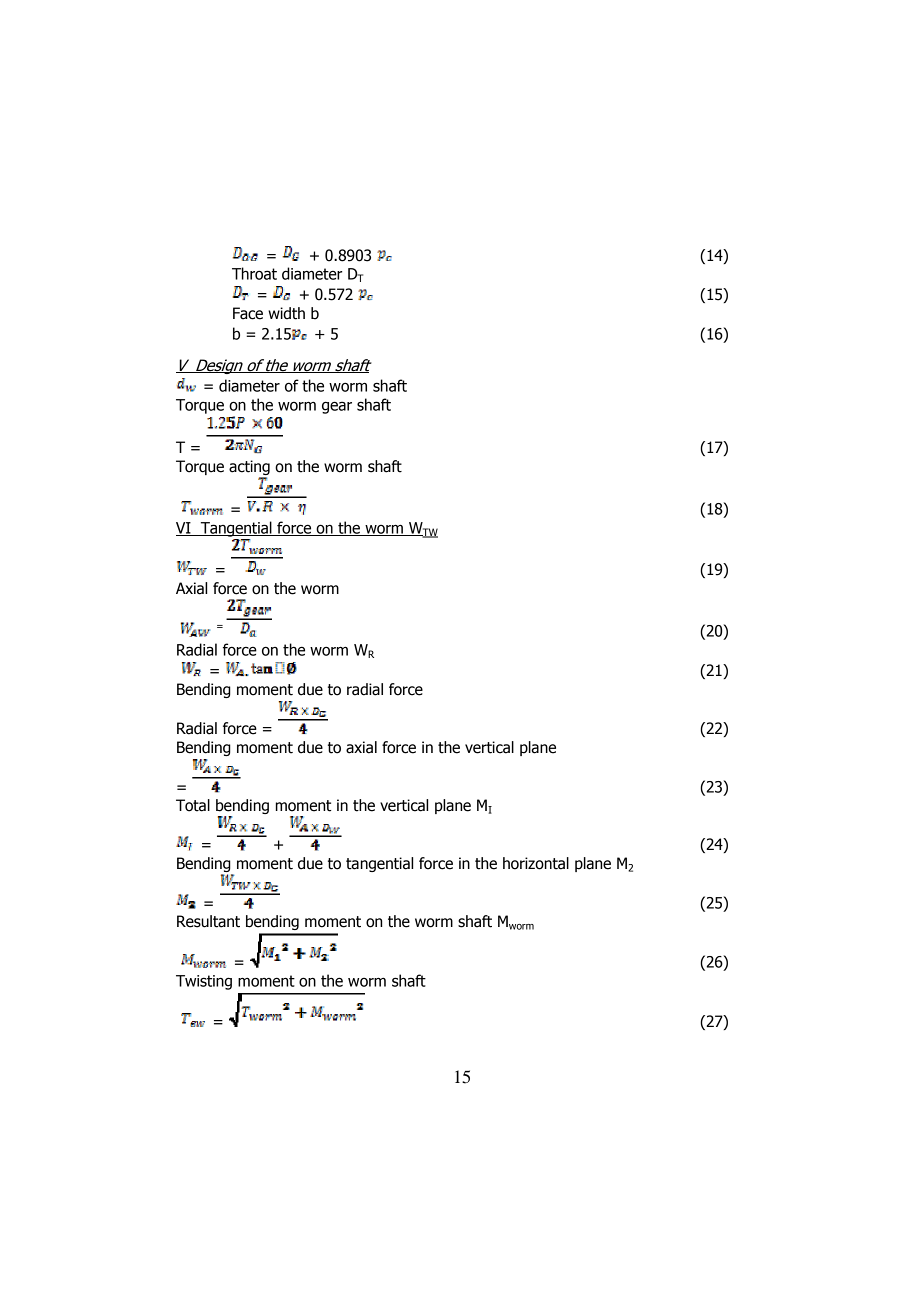 This screenshot has height=1308, width=924. What do you see at coordinates (249, 467) in the screenshot?
I see `acting` at bounding box center [249, 467].
